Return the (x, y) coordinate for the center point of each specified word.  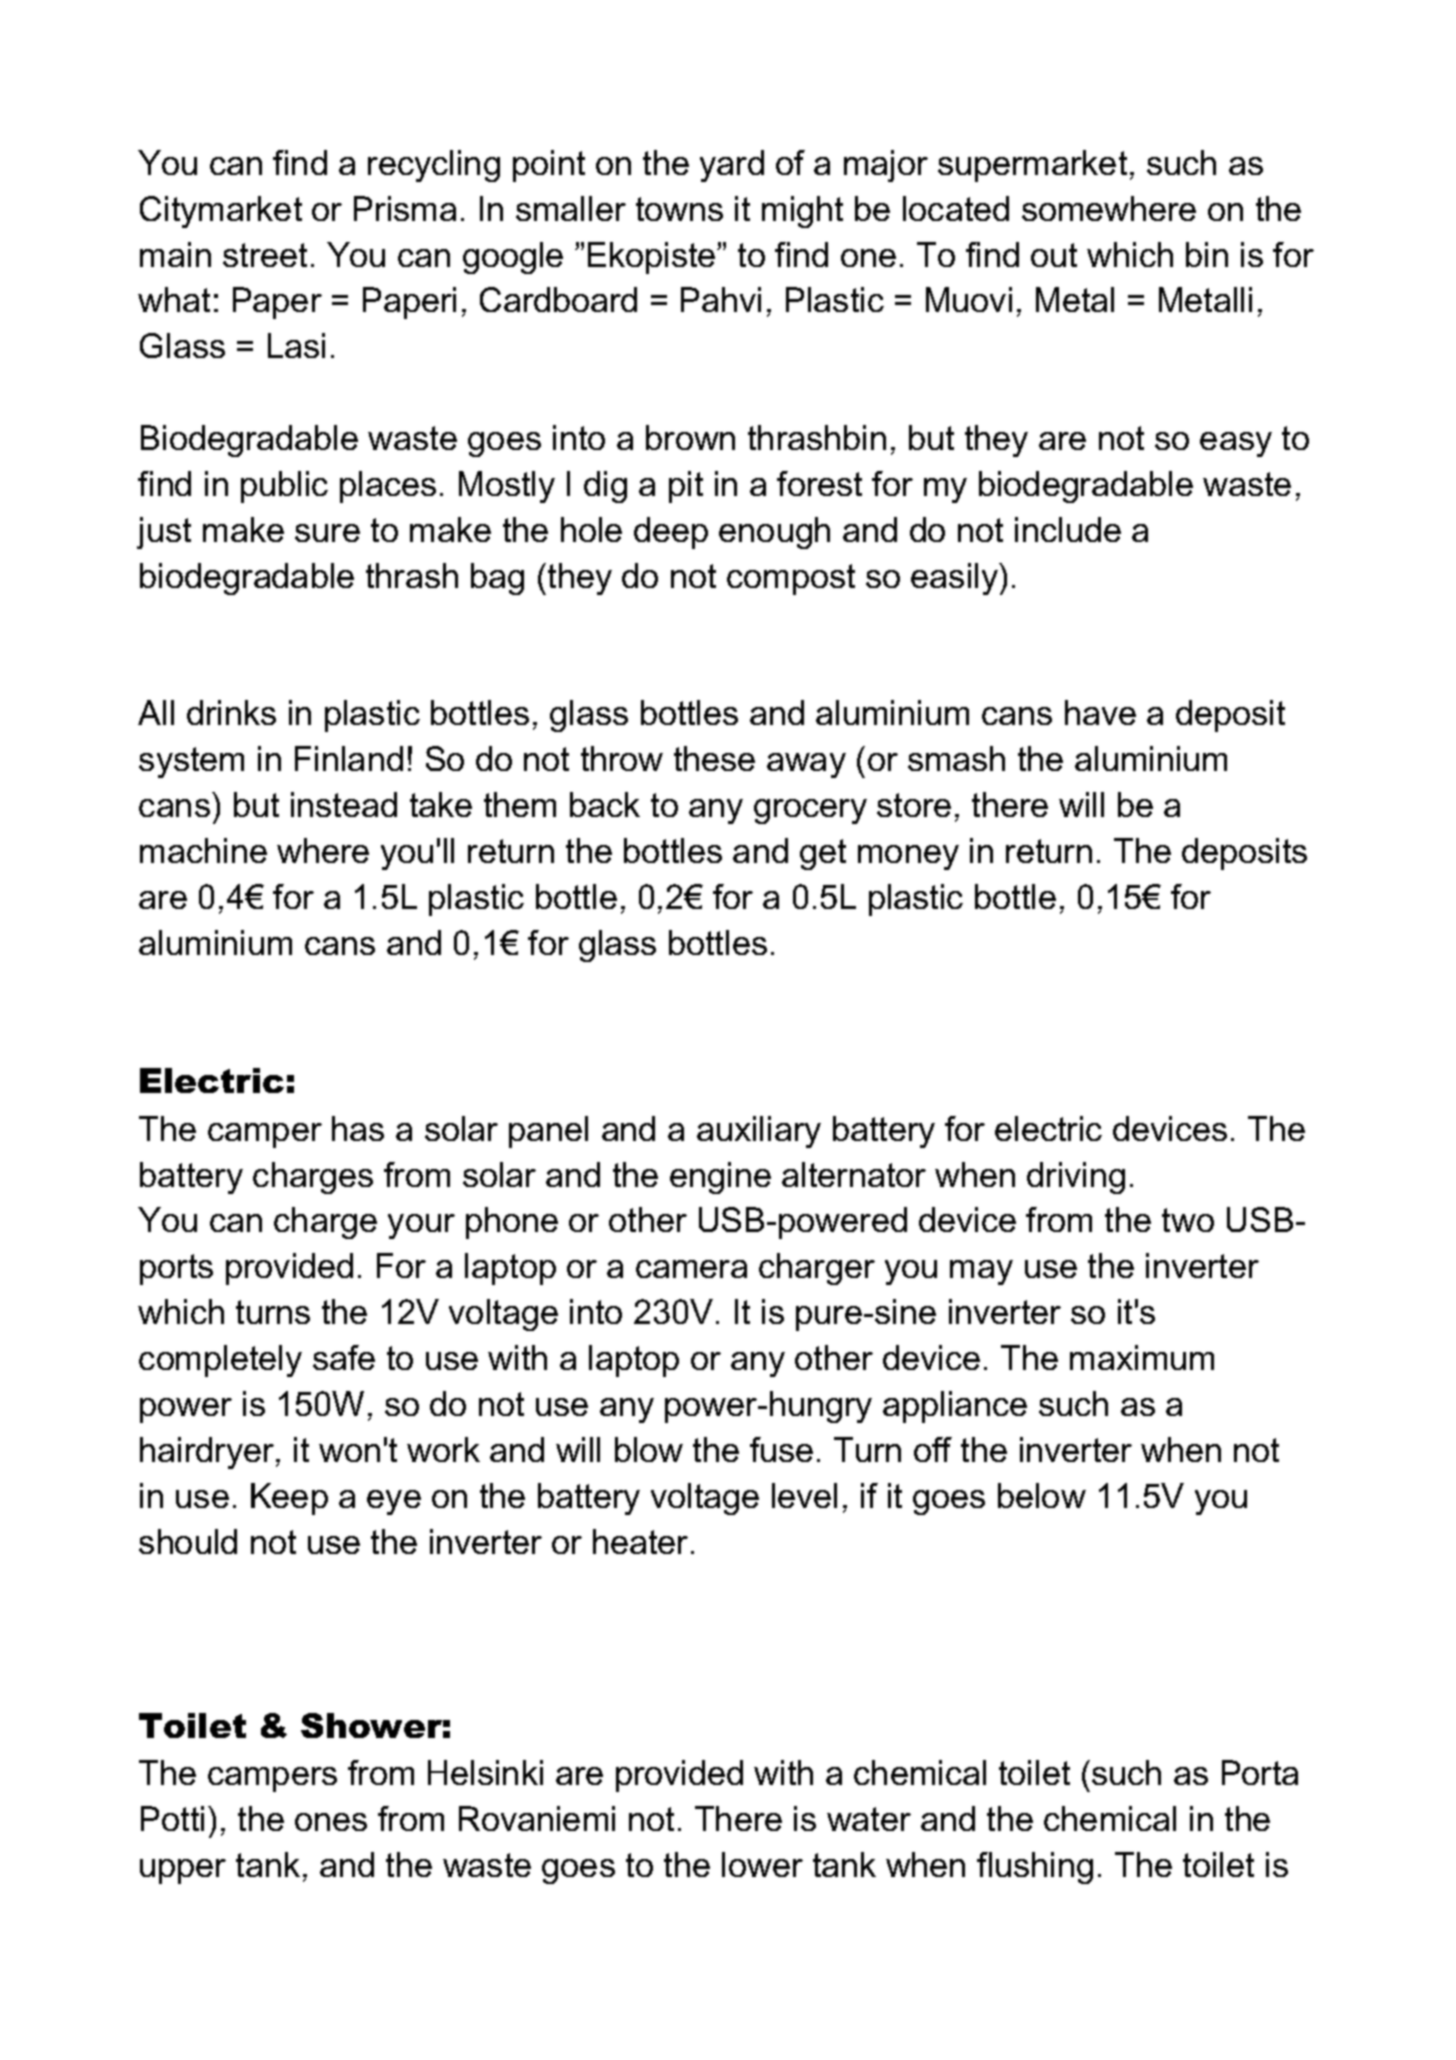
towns (679, 209)
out (1054, 255)
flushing (1035, 1868)
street (265, 255)
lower (762, 1864)
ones (331, 1822)
